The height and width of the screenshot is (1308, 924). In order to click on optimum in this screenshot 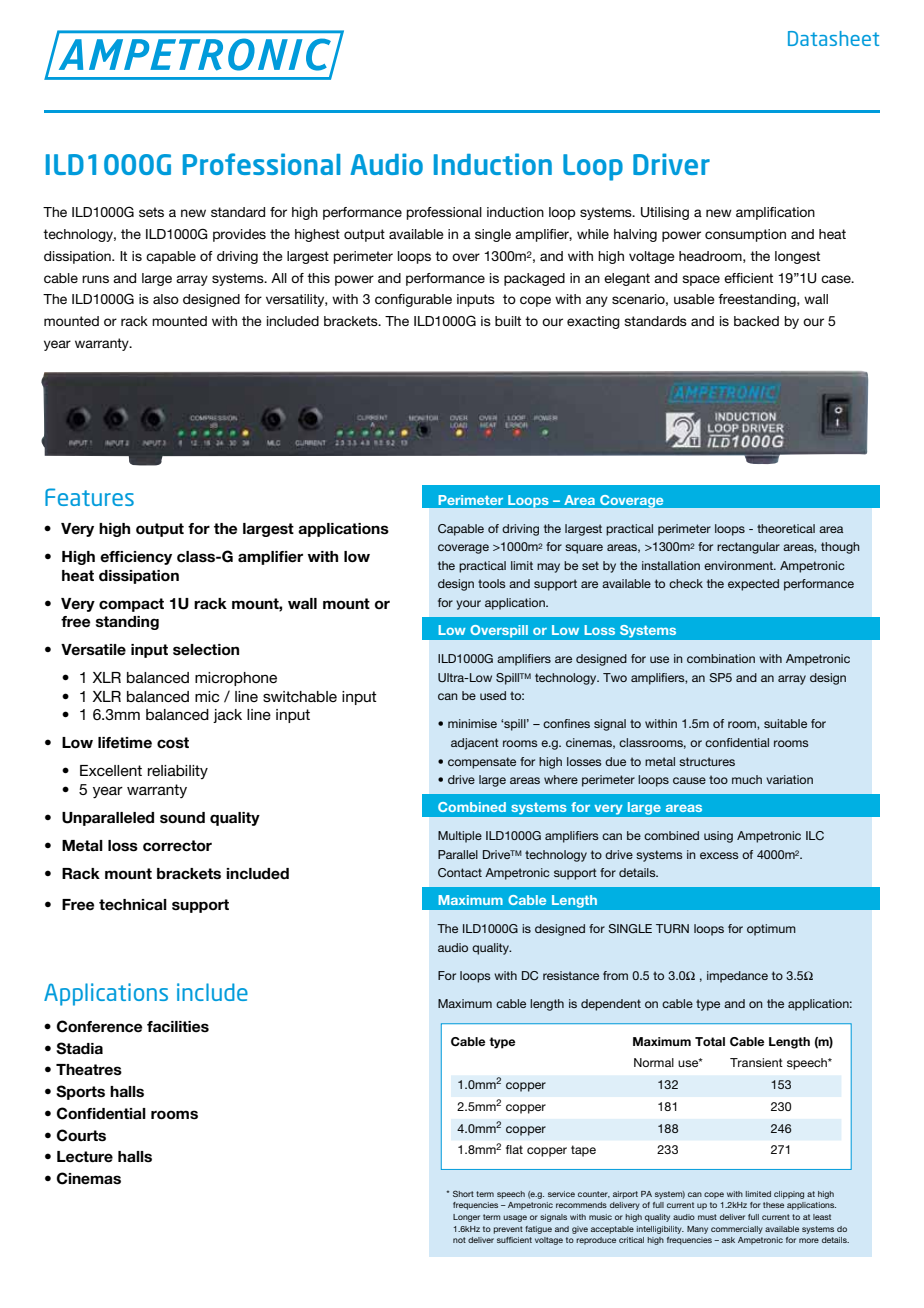, I will do `click(771, 930)`.
